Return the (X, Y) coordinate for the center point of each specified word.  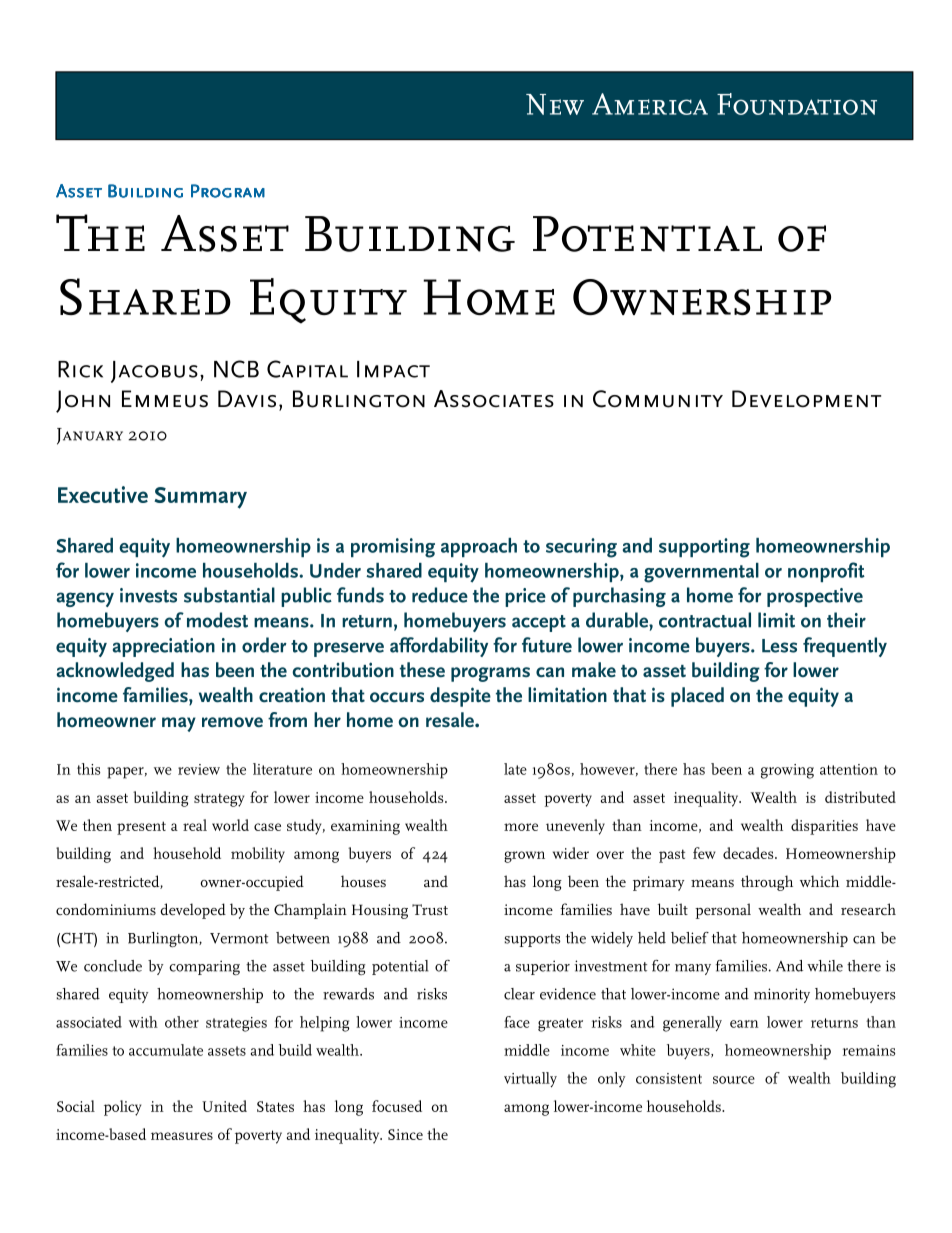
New (555, 104)
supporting (704, 548)
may (179, 724)
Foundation (797, 104)
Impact (393, 369)
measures (182, 1136)
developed (193, 911)
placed (697, 697)
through (767, 883)
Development (806, 399)
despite (460, 697)
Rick (80, 369)
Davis (247, 399)
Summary (200, 498)
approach (479, 547)
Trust (430, 909)
